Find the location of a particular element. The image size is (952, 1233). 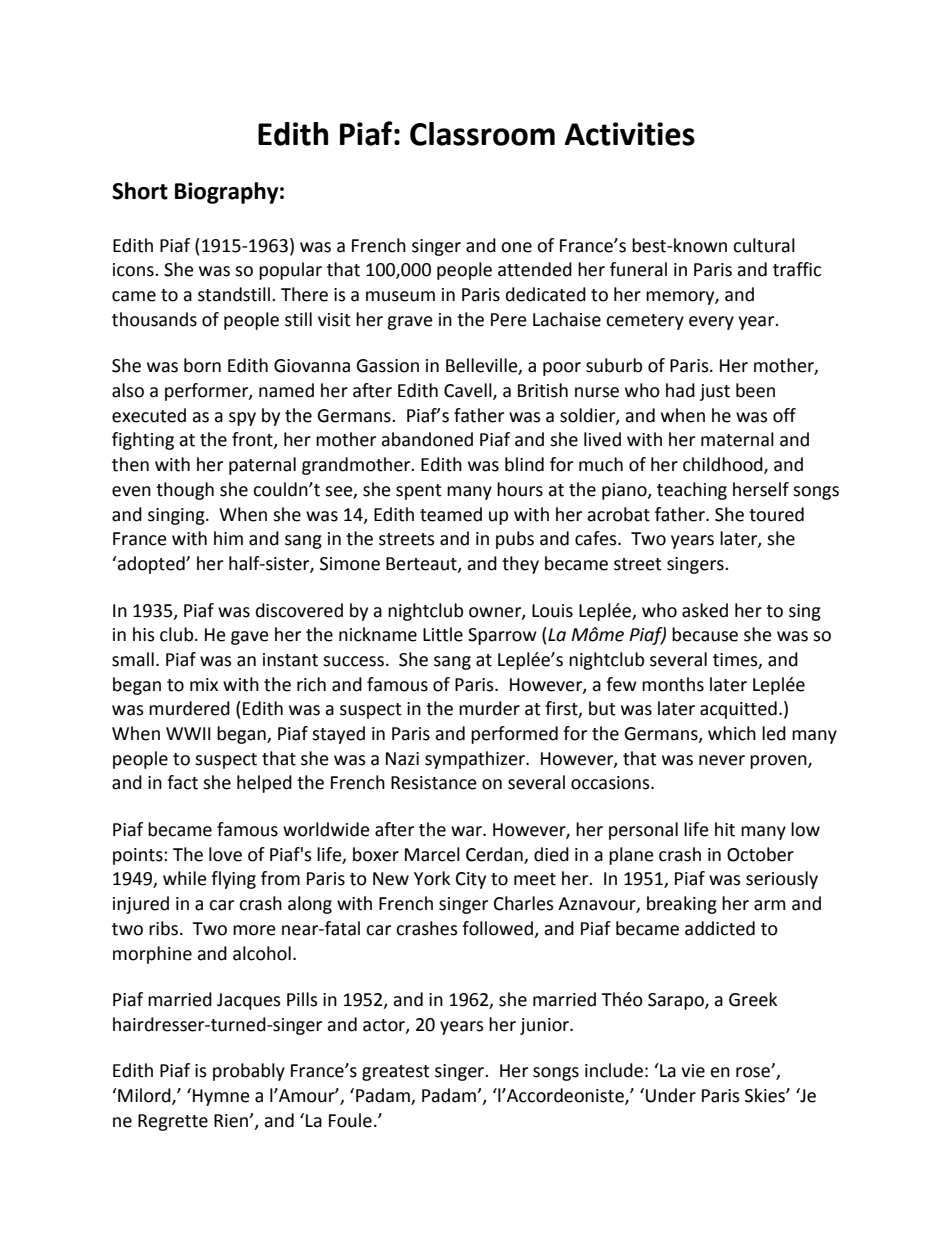

Classroom is located at coordinates (482, 134).
